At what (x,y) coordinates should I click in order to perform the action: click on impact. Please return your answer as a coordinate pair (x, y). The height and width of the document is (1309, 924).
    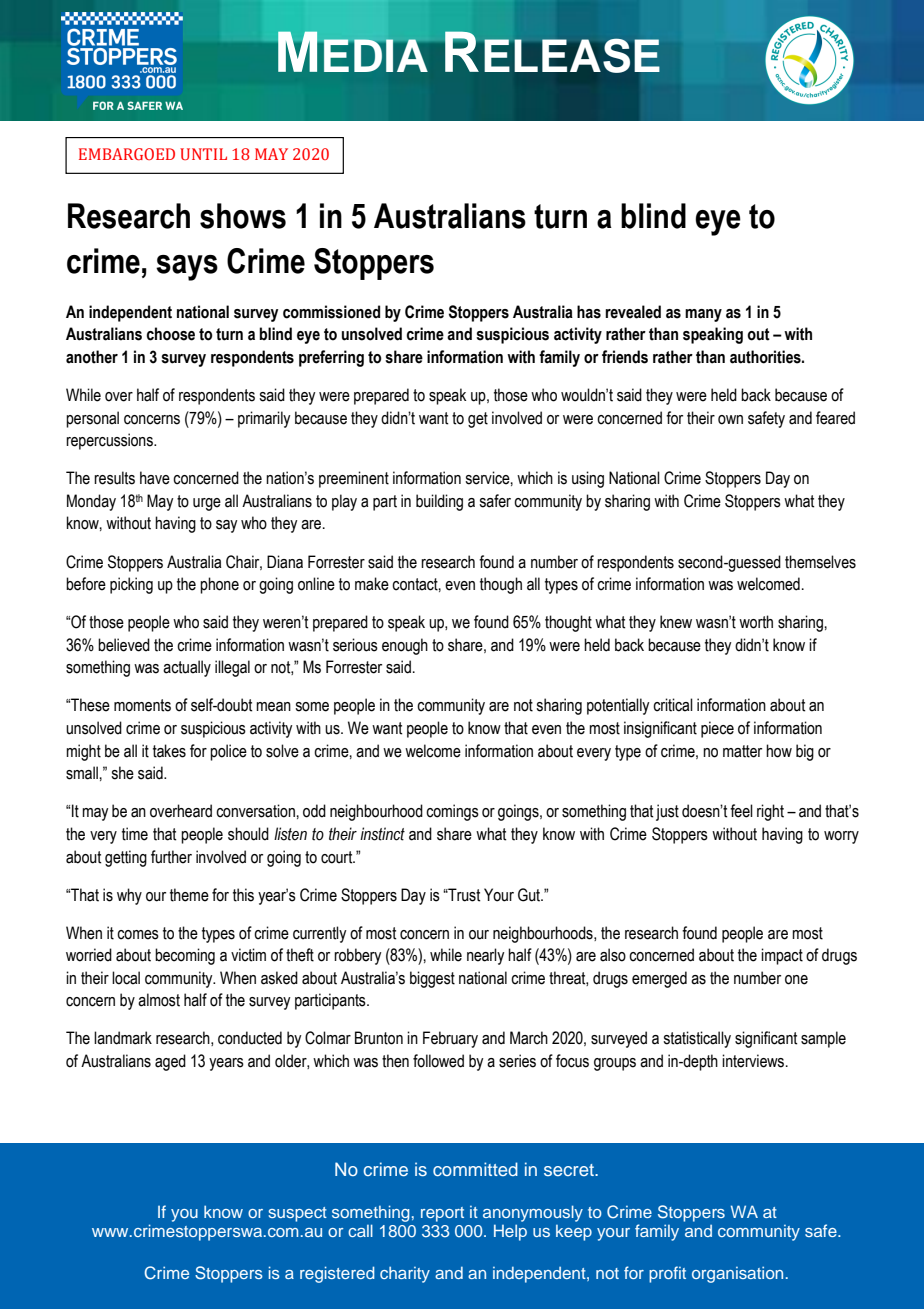
    Looking at the image, I should click on (782, 956).
